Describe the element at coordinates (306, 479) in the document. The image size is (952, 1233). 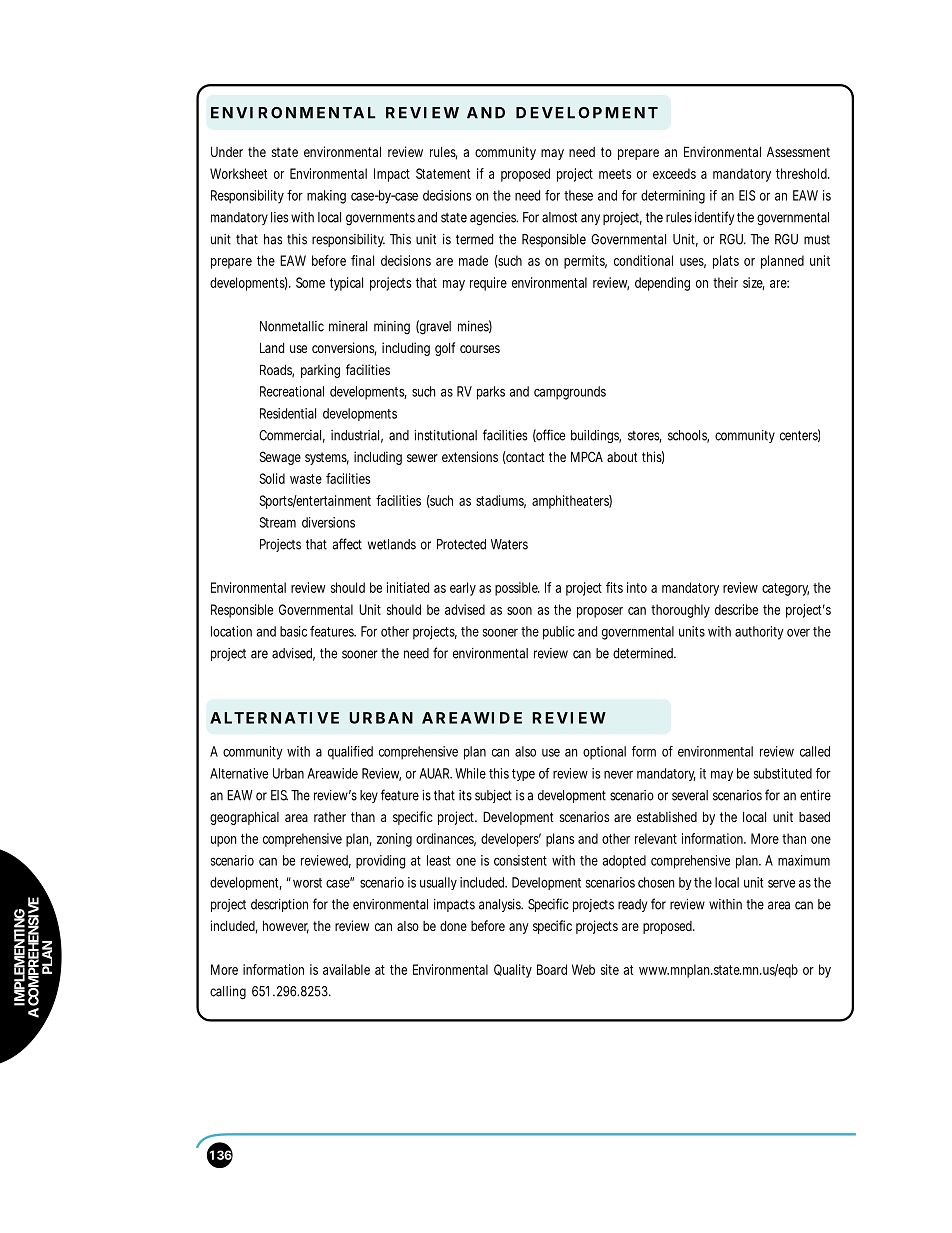
I see `waste` at that location.
